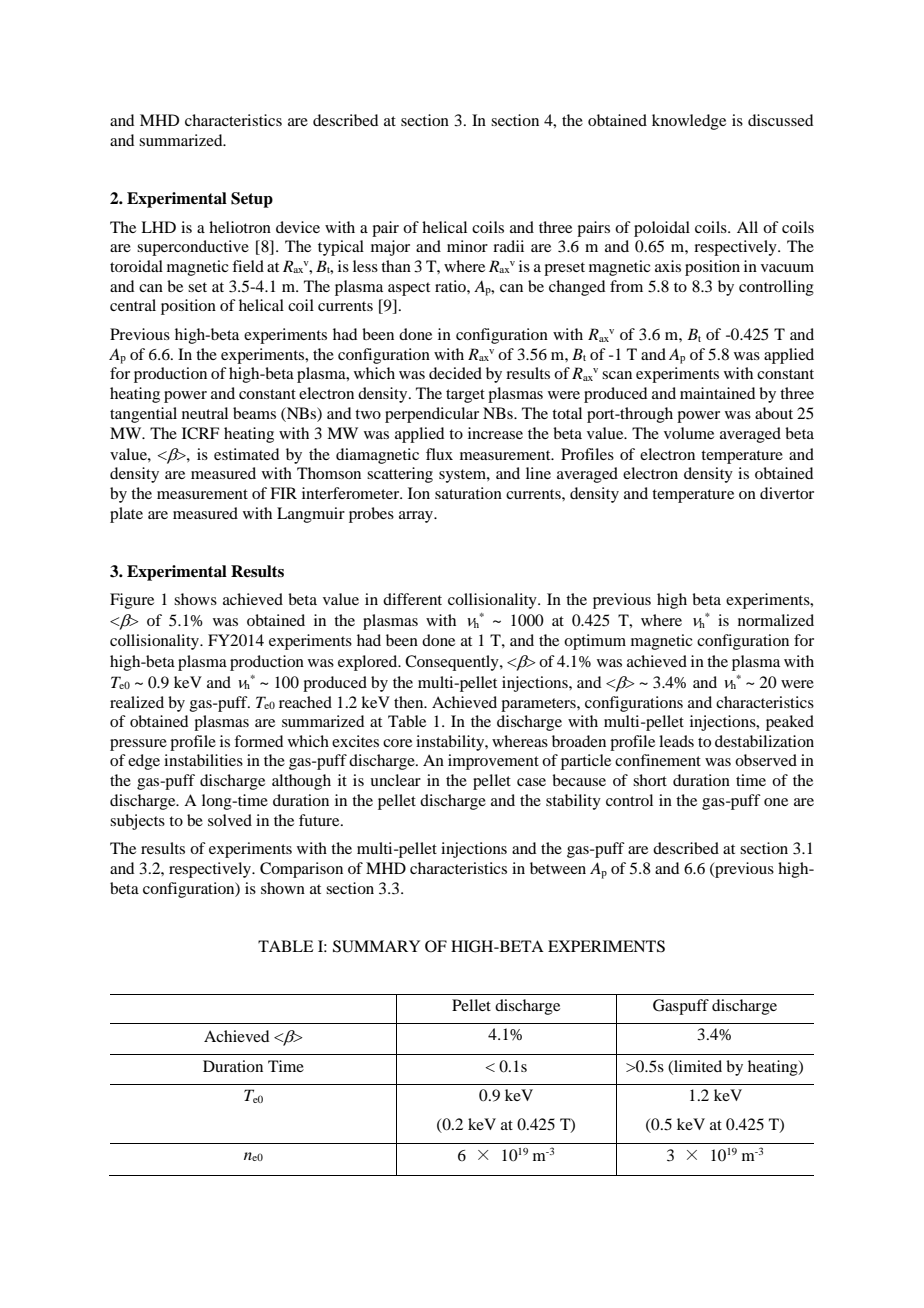 This page has width=924, height=1308. Describe the element at coordinates (776, 620) in the page. I see `normalized` at that location.
